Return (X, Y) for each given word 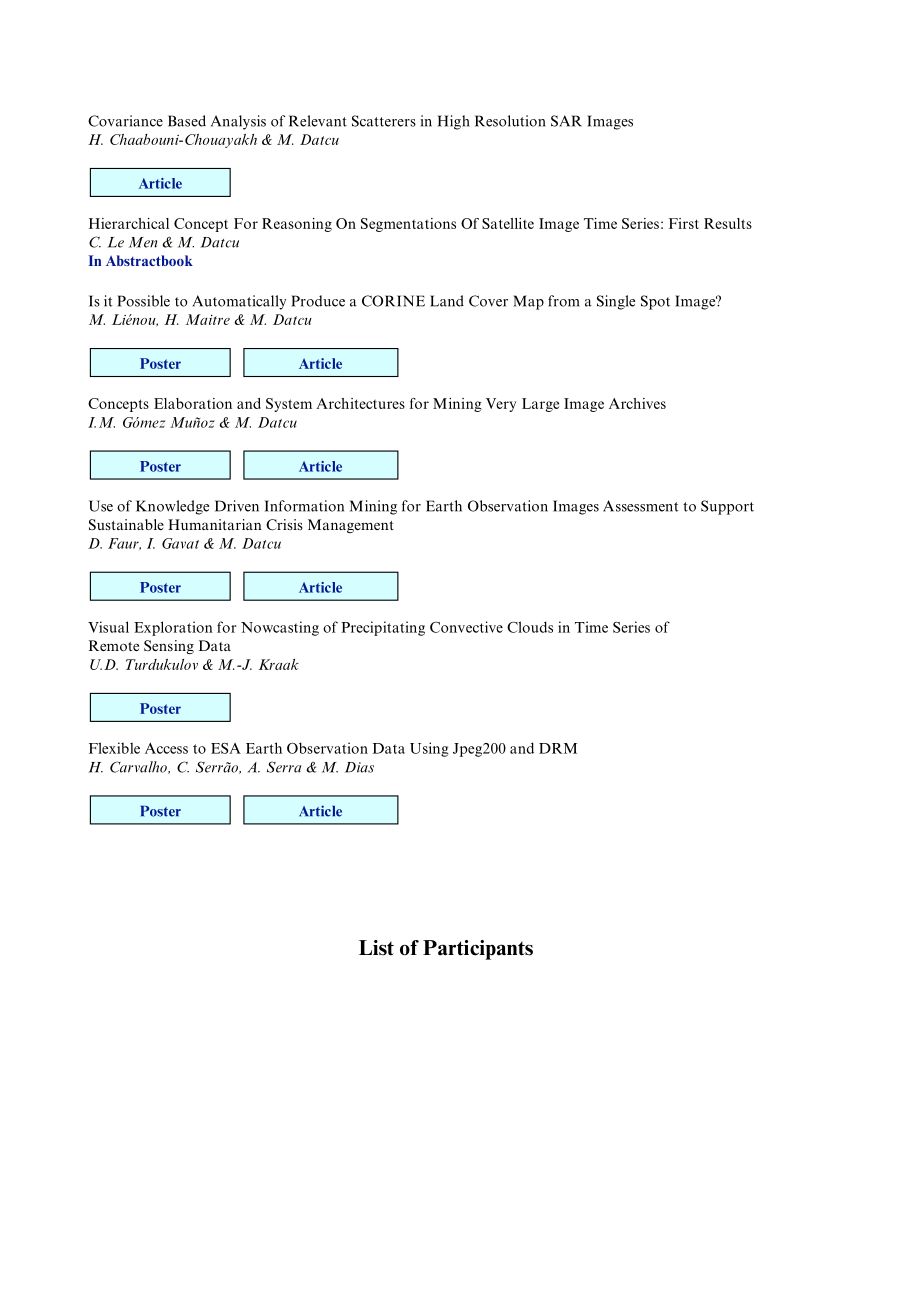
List (376, 948)
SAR (566, 121)
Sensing (169, 647)
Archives (637, 403)
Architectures (360, 403)
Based (187, 121)
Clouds (530, 627)
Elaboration (193, 403)
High (454, 122)
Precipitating (383, 628)
